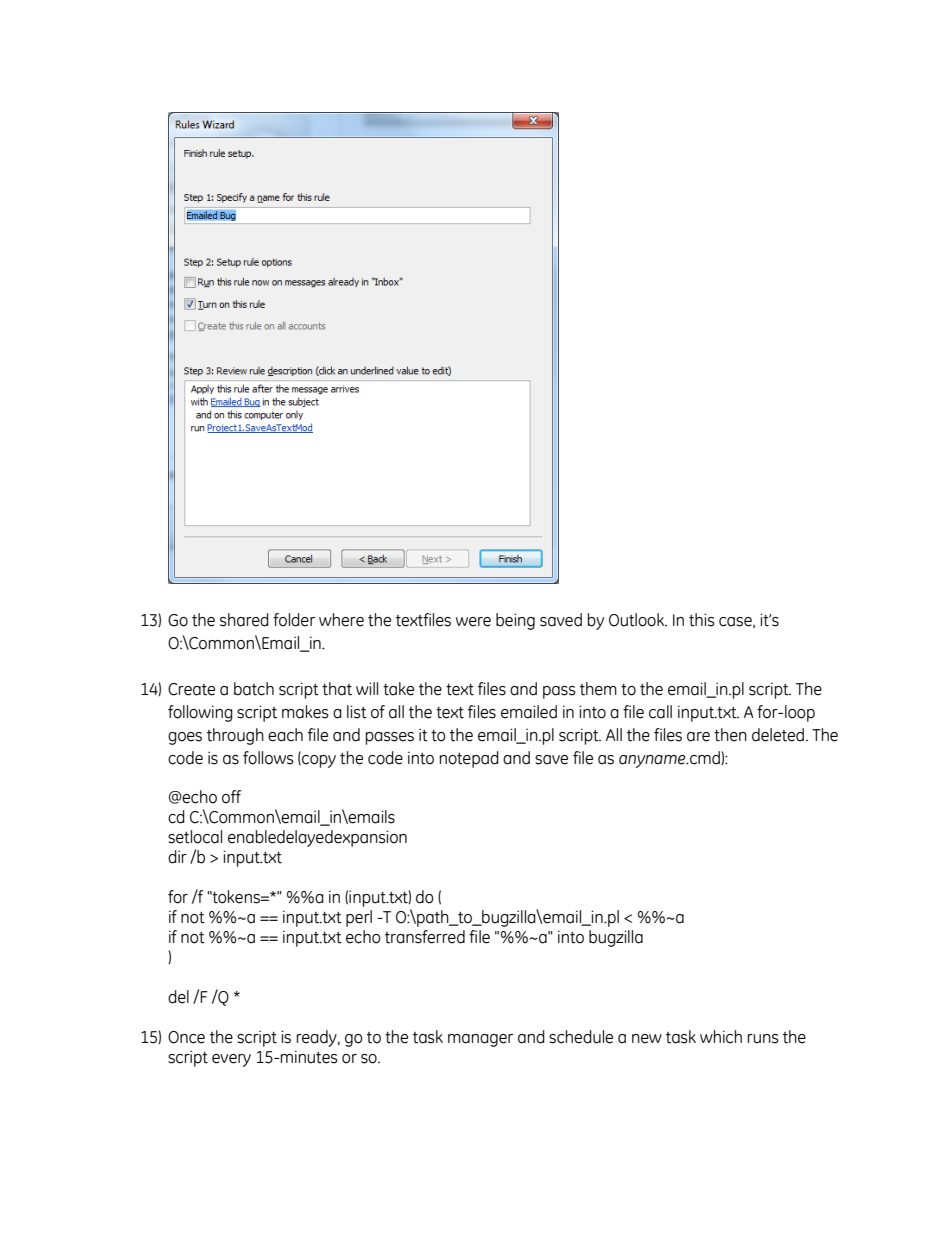 The image size is (952, 1233). Describe the element at coordinates (425, 937) in the page. I see `transferred` at that location.
